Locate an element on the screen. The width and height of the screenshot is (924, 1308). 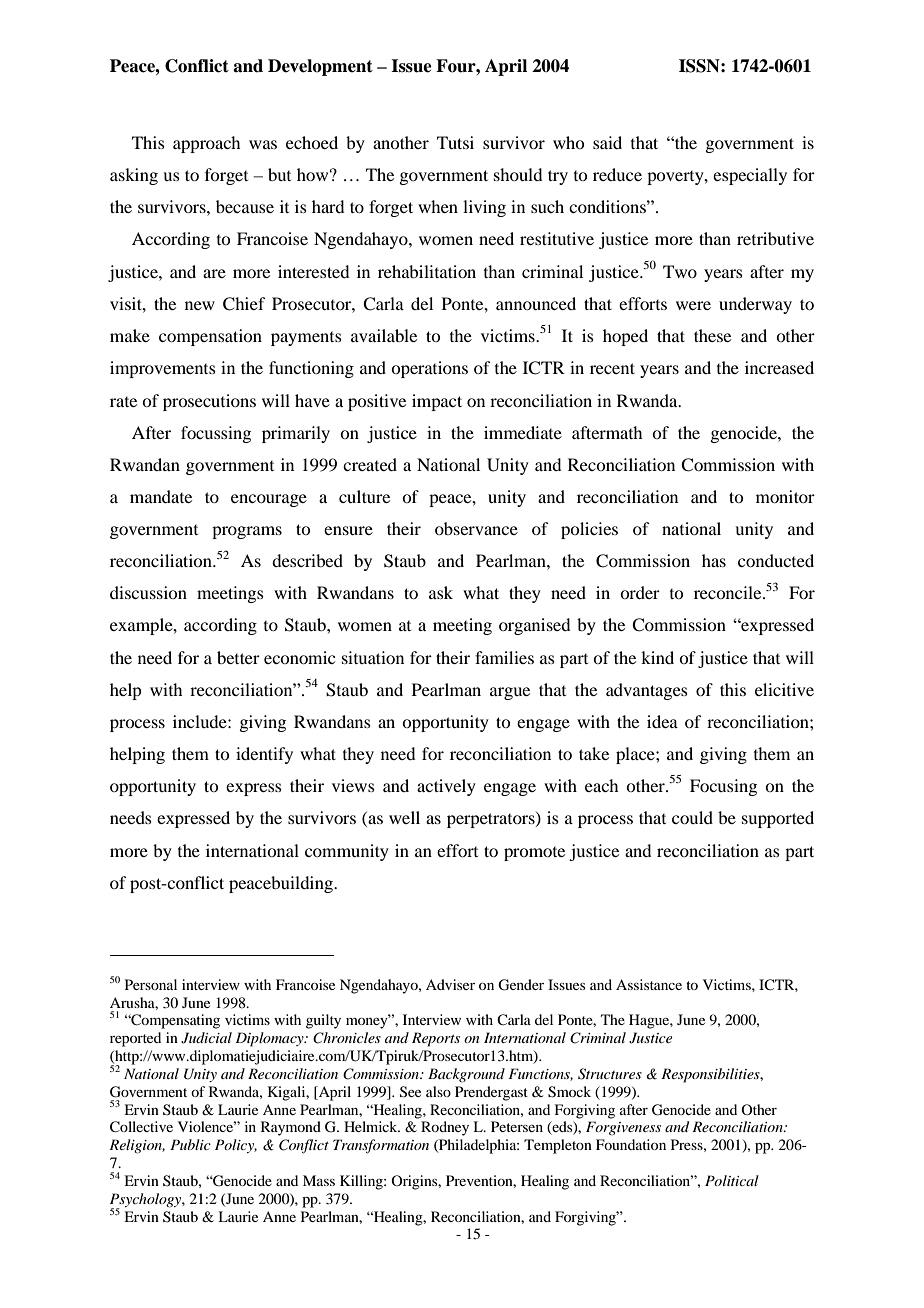
Public is located at coordinates (190, 1144).
